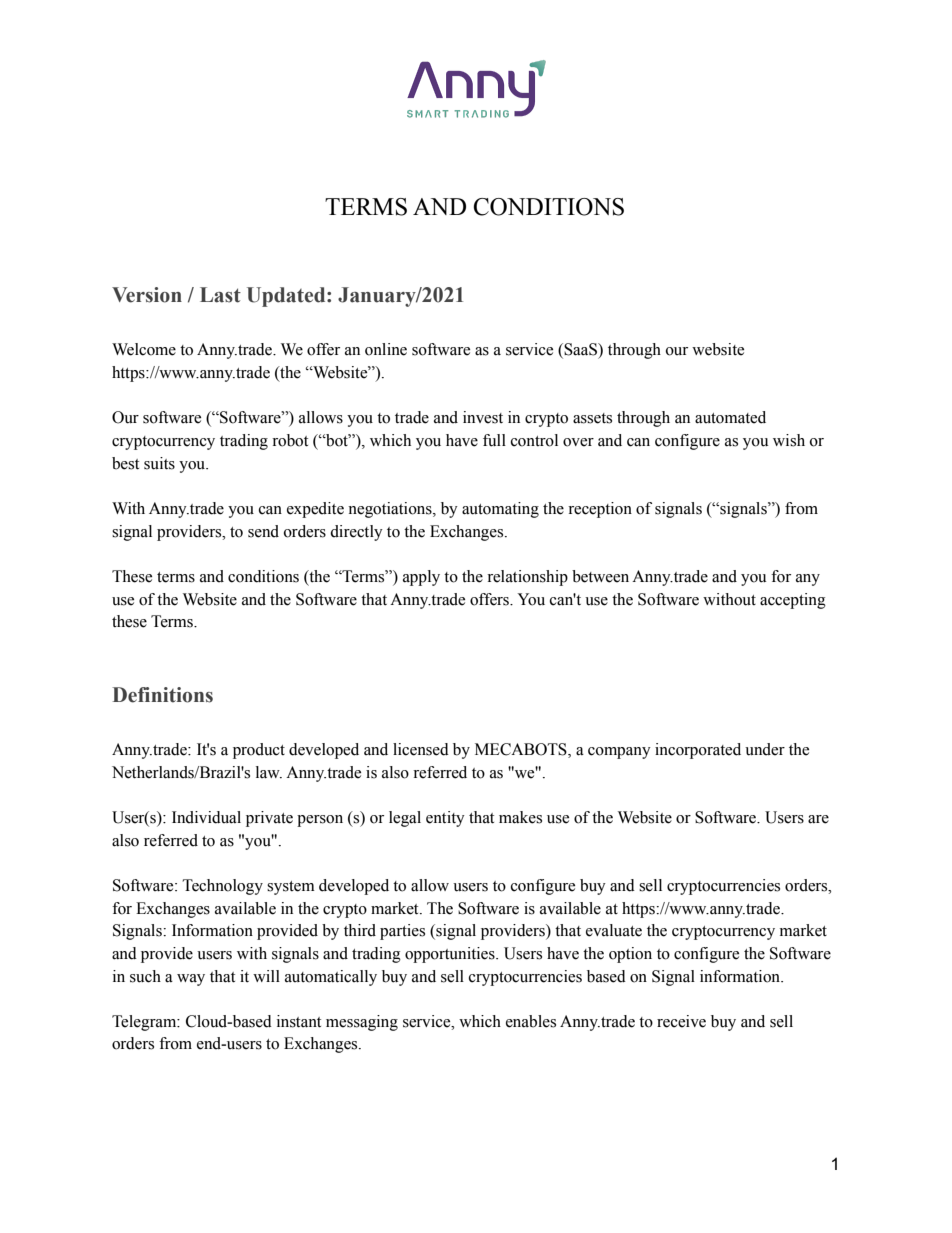  Describe the element at coordinates (191, 980) in the page. I see `way` at that location.
